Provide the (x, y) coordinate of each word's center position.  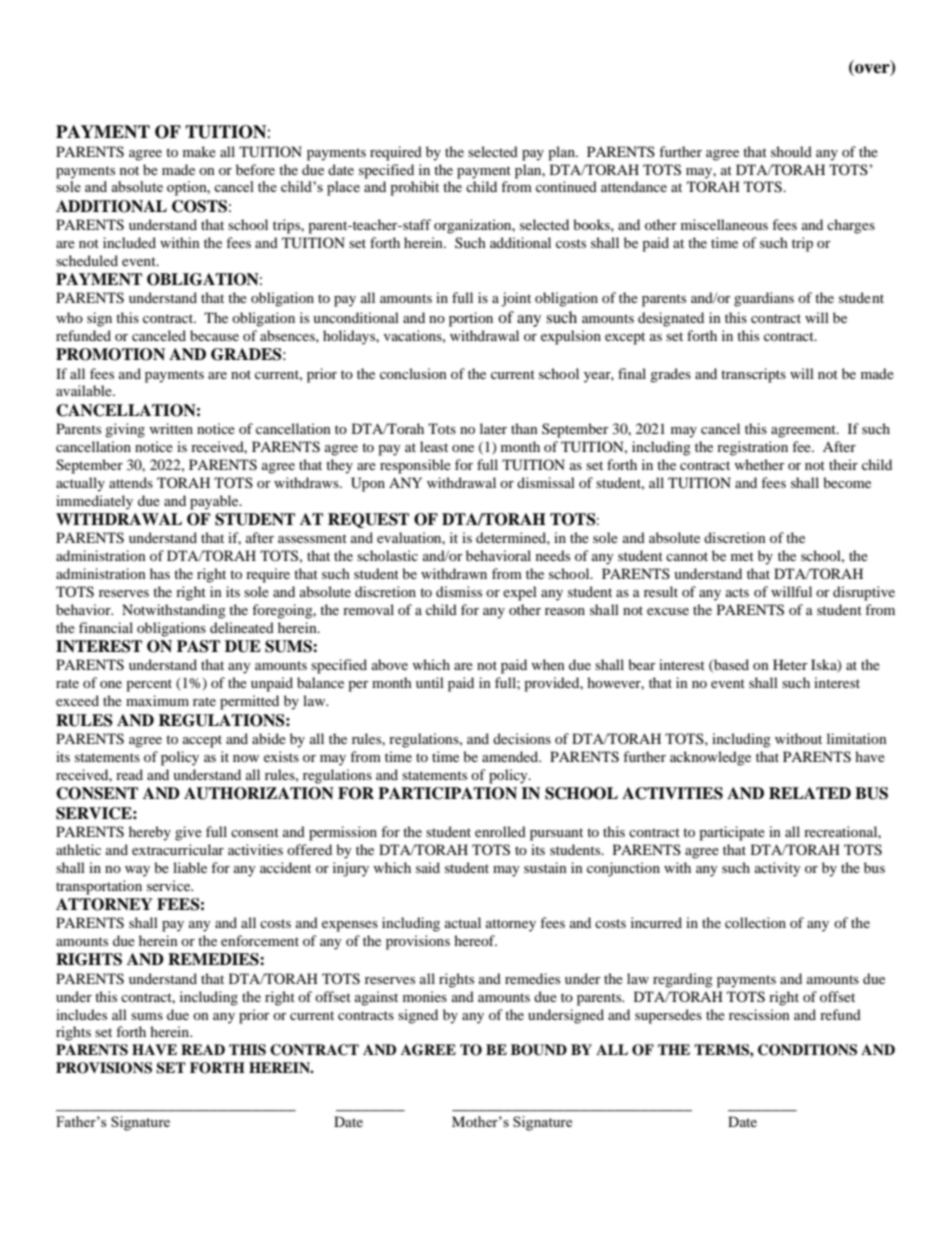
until (430, 682)
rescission (759, 1014)
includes (81, 1014)
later (493, 428)
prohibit (414, 188)
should (791, 151)
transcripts (753, 375)
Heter (790, 664)
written (171, 428)
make (199, 151)
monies (425, 996)
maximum (157, 700)
